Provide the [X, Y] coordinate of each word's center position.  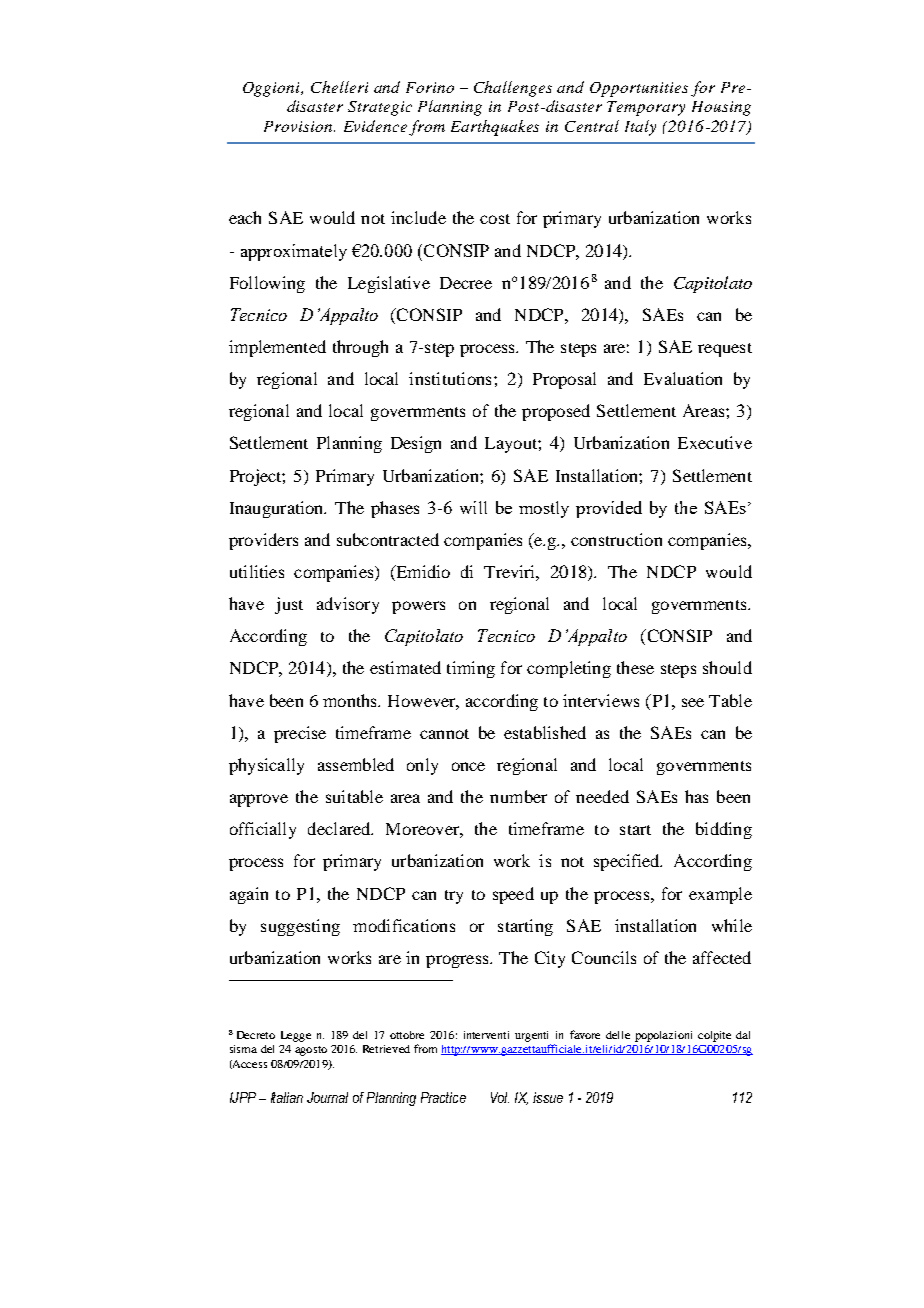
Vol [500, 1097]
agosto [311, 1051]
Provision [299, 126]
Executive [715, 442]
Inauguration [278, 509]
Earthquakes [495, 128]
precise [300, 734]
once [468, 766]
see [693, 702]
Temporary [646, 108]
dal [743, 1035]
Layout [512, 445]
